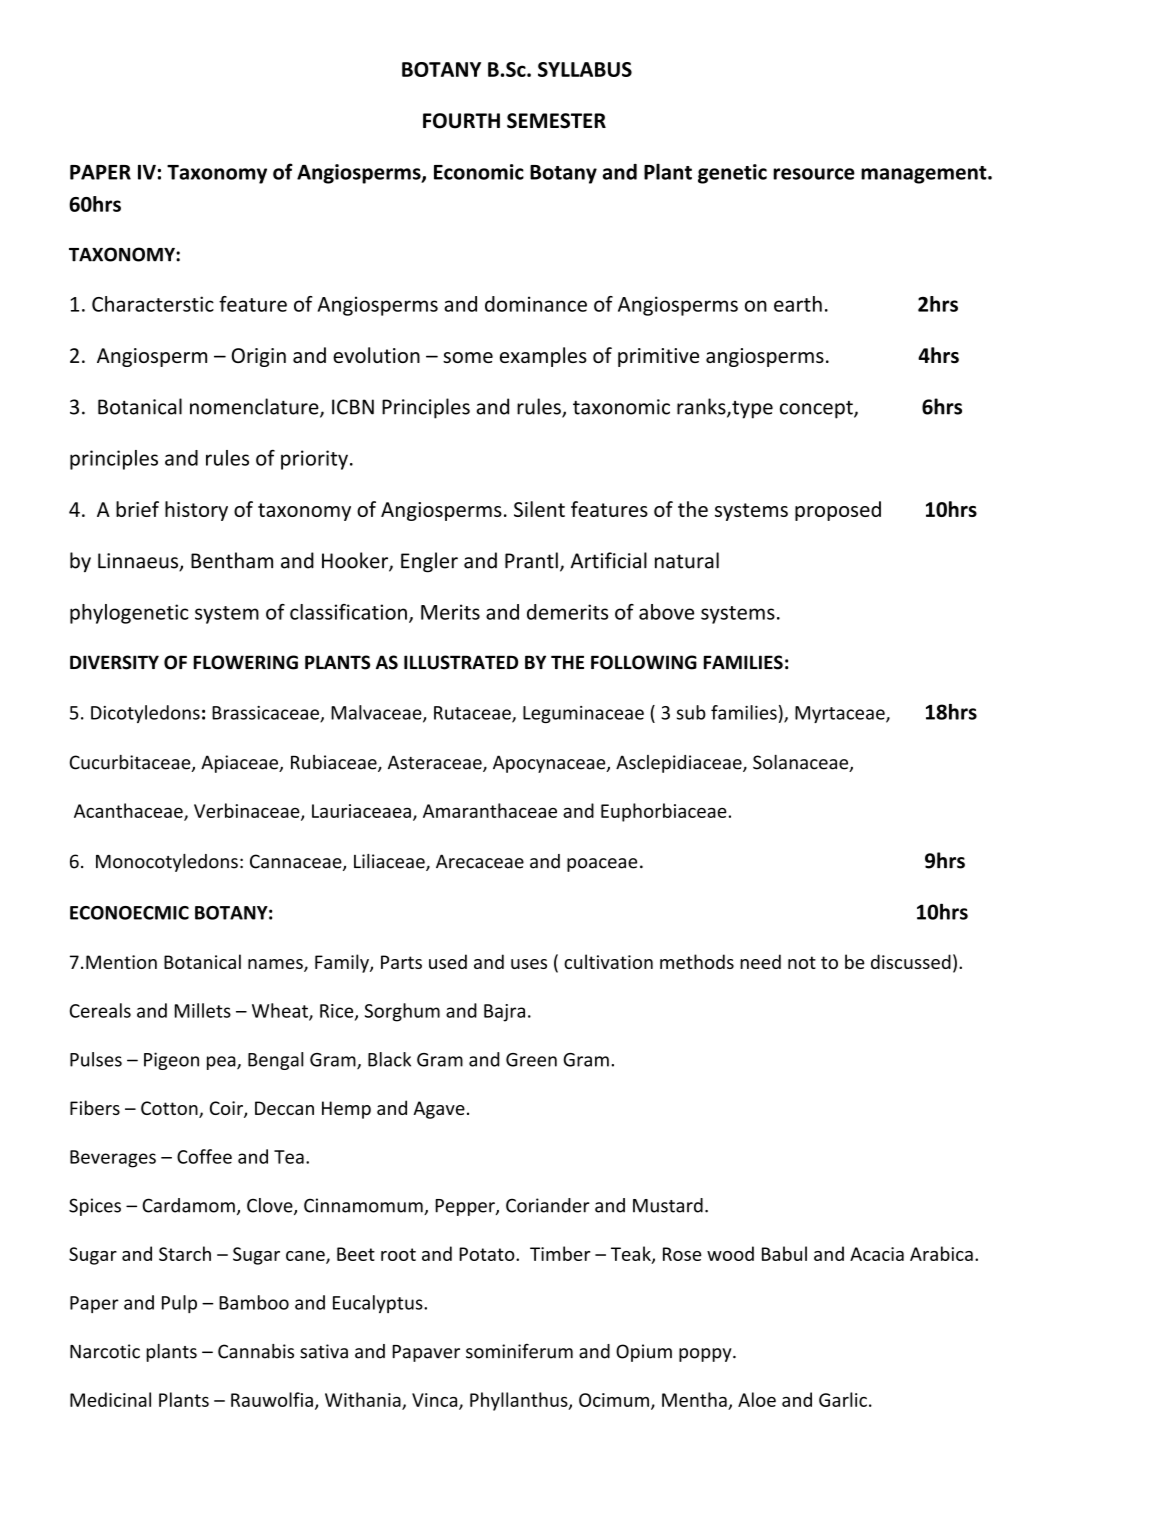 Image resolution: width=1170 pixels, height=1514 pixels. I want to click on ILLUSTRATED, so click(461, 662).
